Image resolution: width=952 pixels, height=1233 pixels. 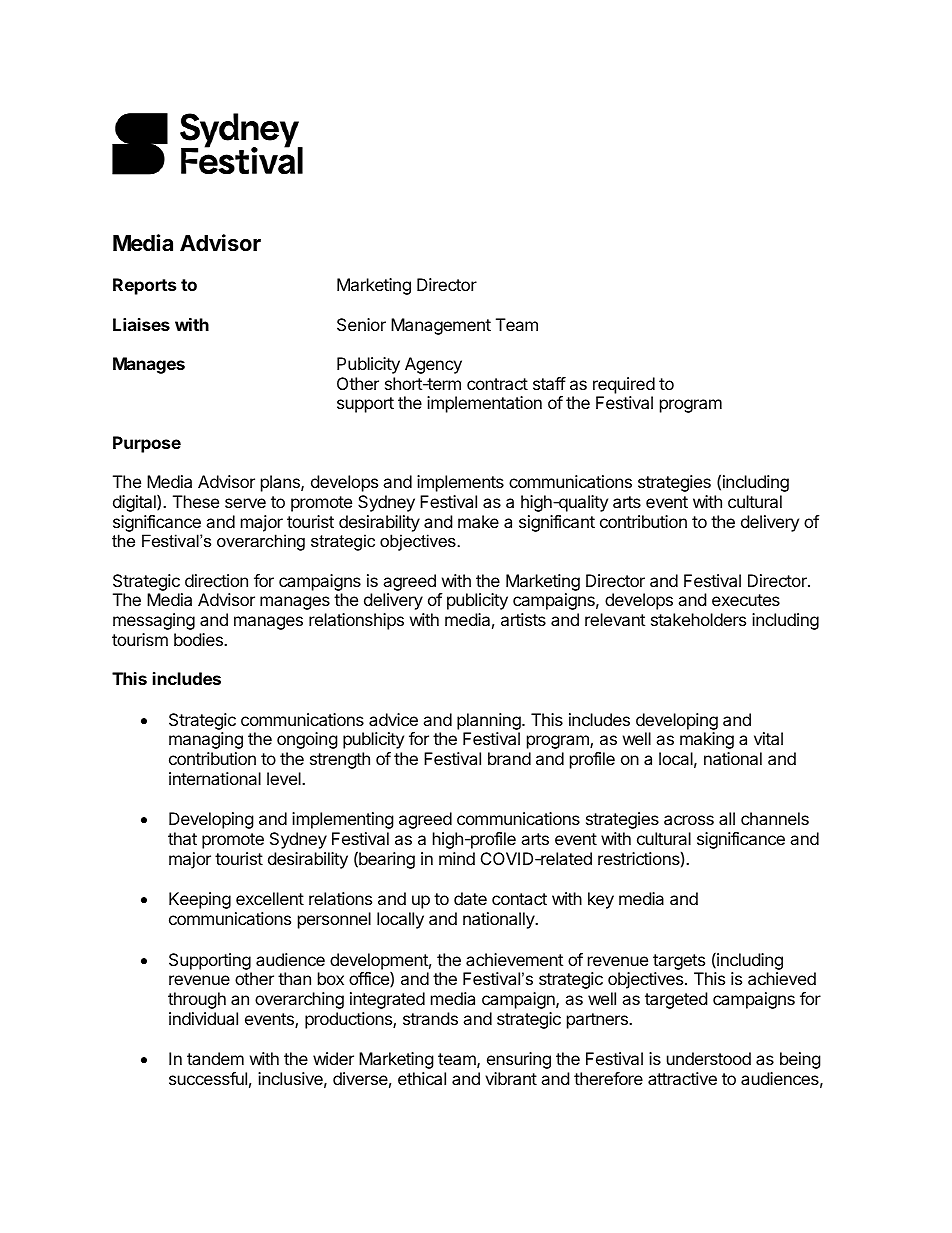 What do you see at coordinates (215, 1058) in the screenshot?
I see `tandem` at bounding box center [215, 1058].
